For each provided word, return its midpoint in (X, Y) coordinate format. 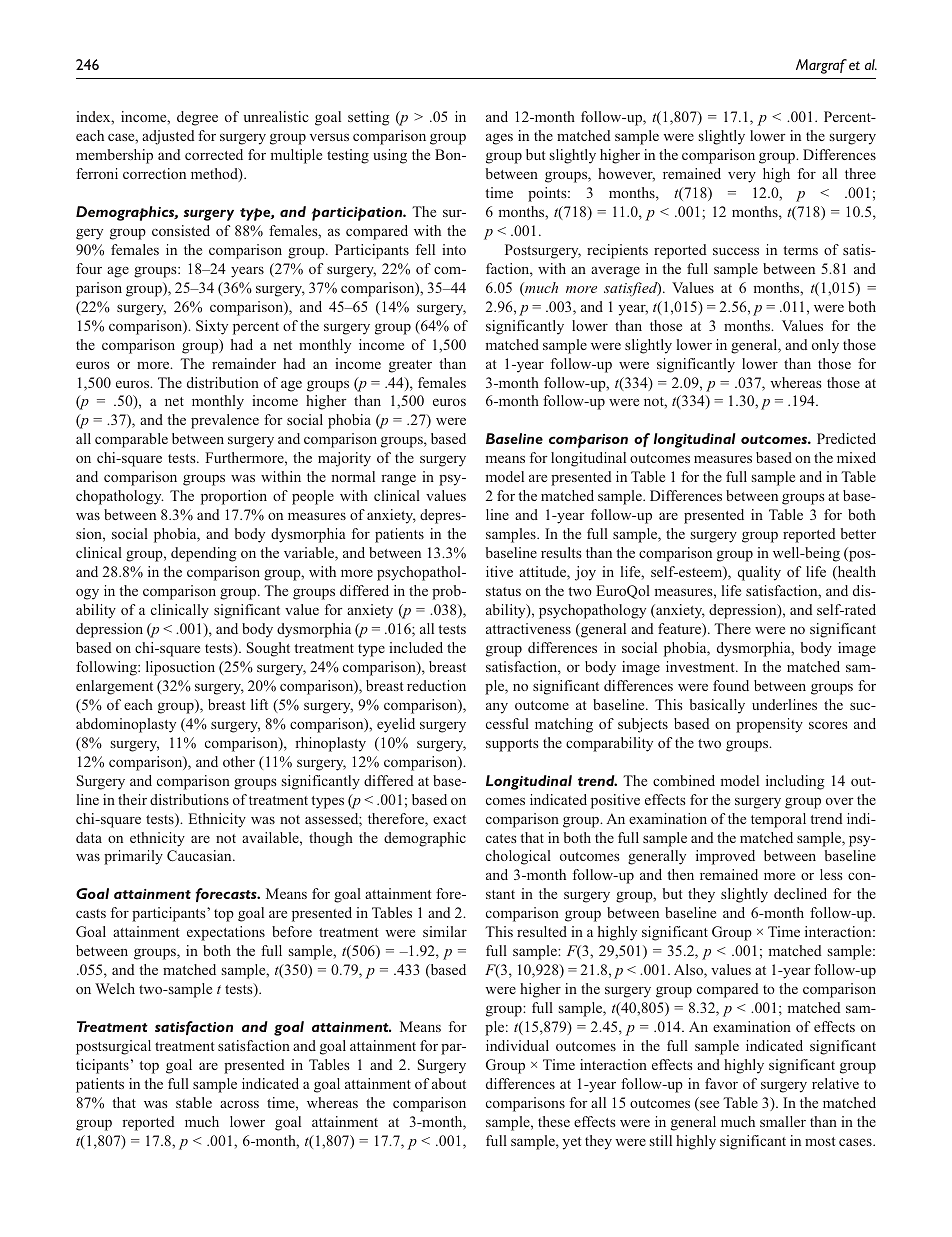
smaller (783, 1121)
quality (759, 573)
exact (449, 819)
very (742, 177)
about (449, 1083)
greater (410, 366)
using (390, 156)
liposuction (180, 668)
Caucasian (200, 855)
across (239, 1104)
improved (725, 857)
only (825, 346)
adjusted (168, 137)
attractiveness (528, 628)
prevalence (225, 421)
